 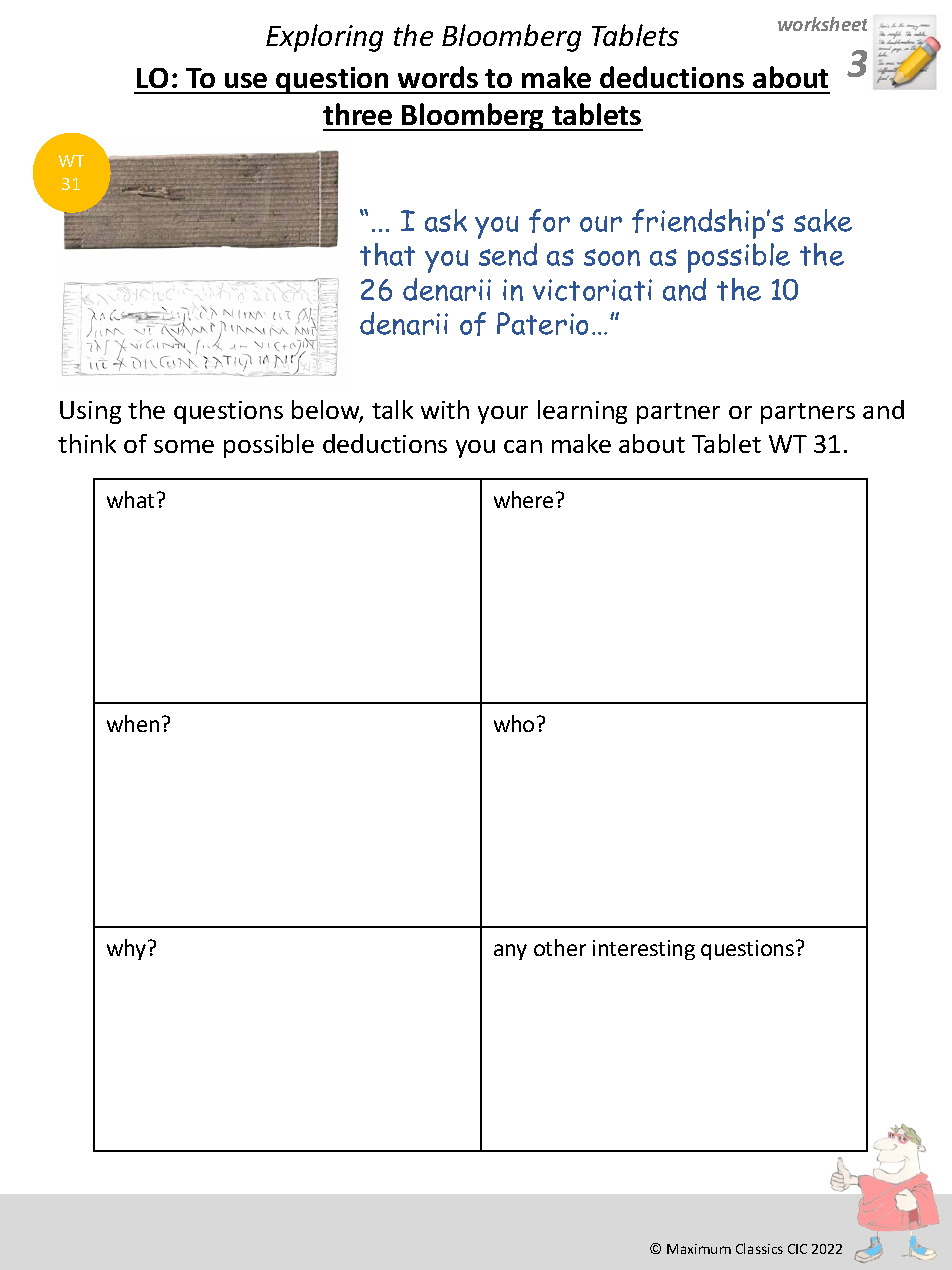 What do you see at coordinates (612, 257) in the screenshot?
I see `soon` at bounding box center [612, 257].
